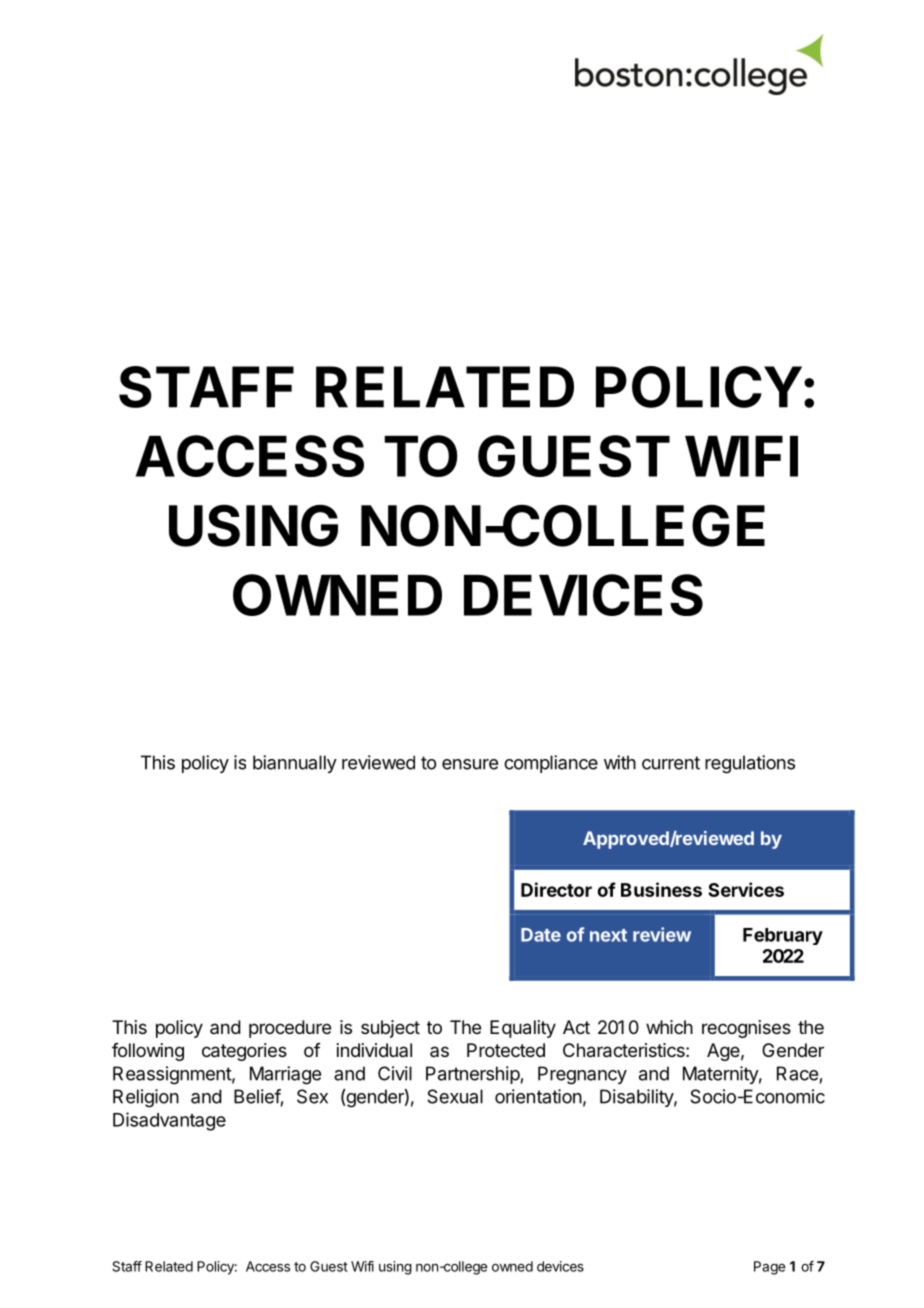  Describe the element at coordinates (769, 1268) in the screenshot. I see `Page` at that location.
